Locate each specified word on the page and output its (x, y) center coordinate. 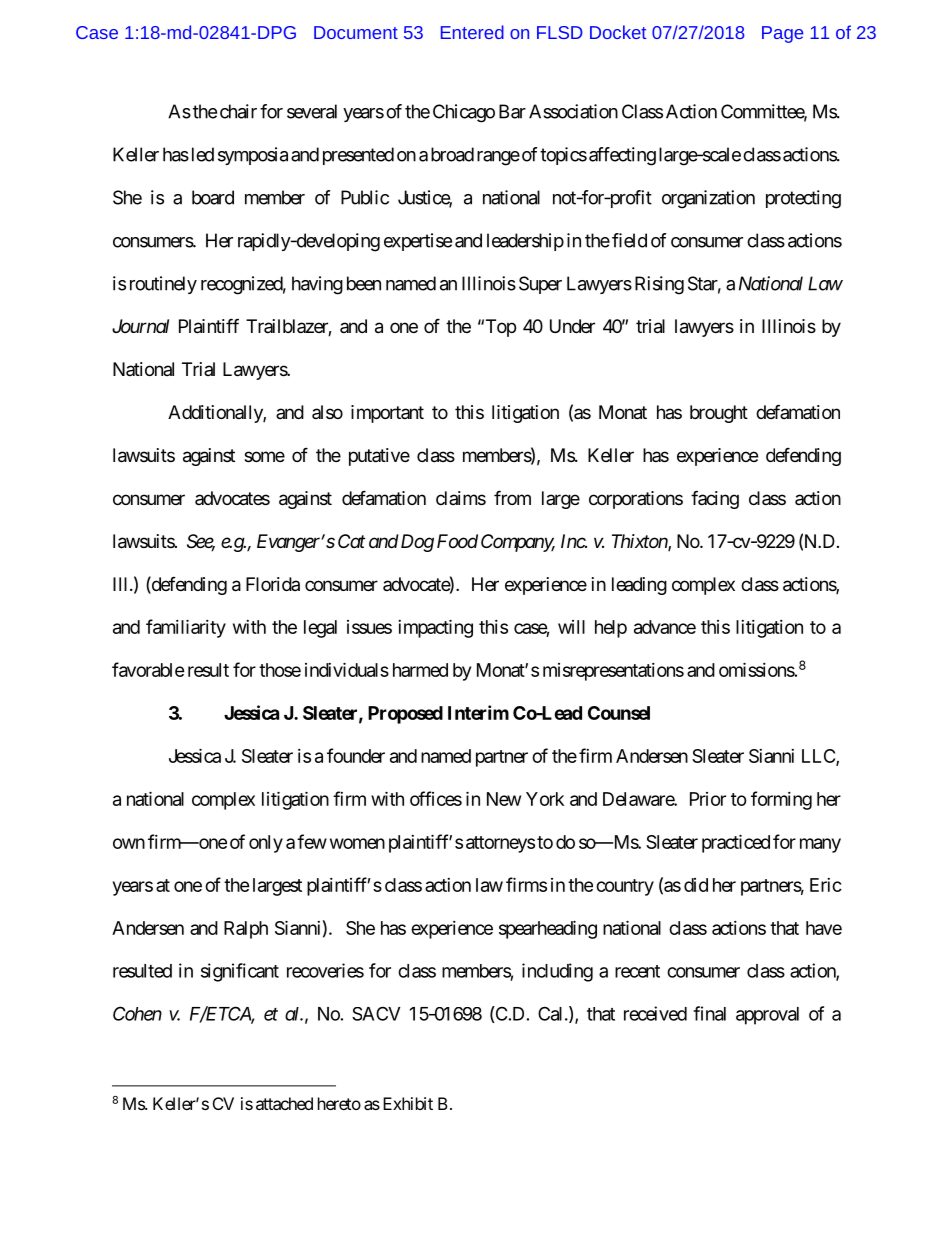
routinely (163, 285)
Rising (659, 285)
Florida (273, 584)
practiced (736, 843)
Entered (472, 32)
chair (238, 111)
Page (782, 34)
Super (540, 285)
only (266, 844)
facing (715, 499)
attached (284, 1103)
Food (457, 541)
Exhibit (408, 1103)
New (504, 799)
